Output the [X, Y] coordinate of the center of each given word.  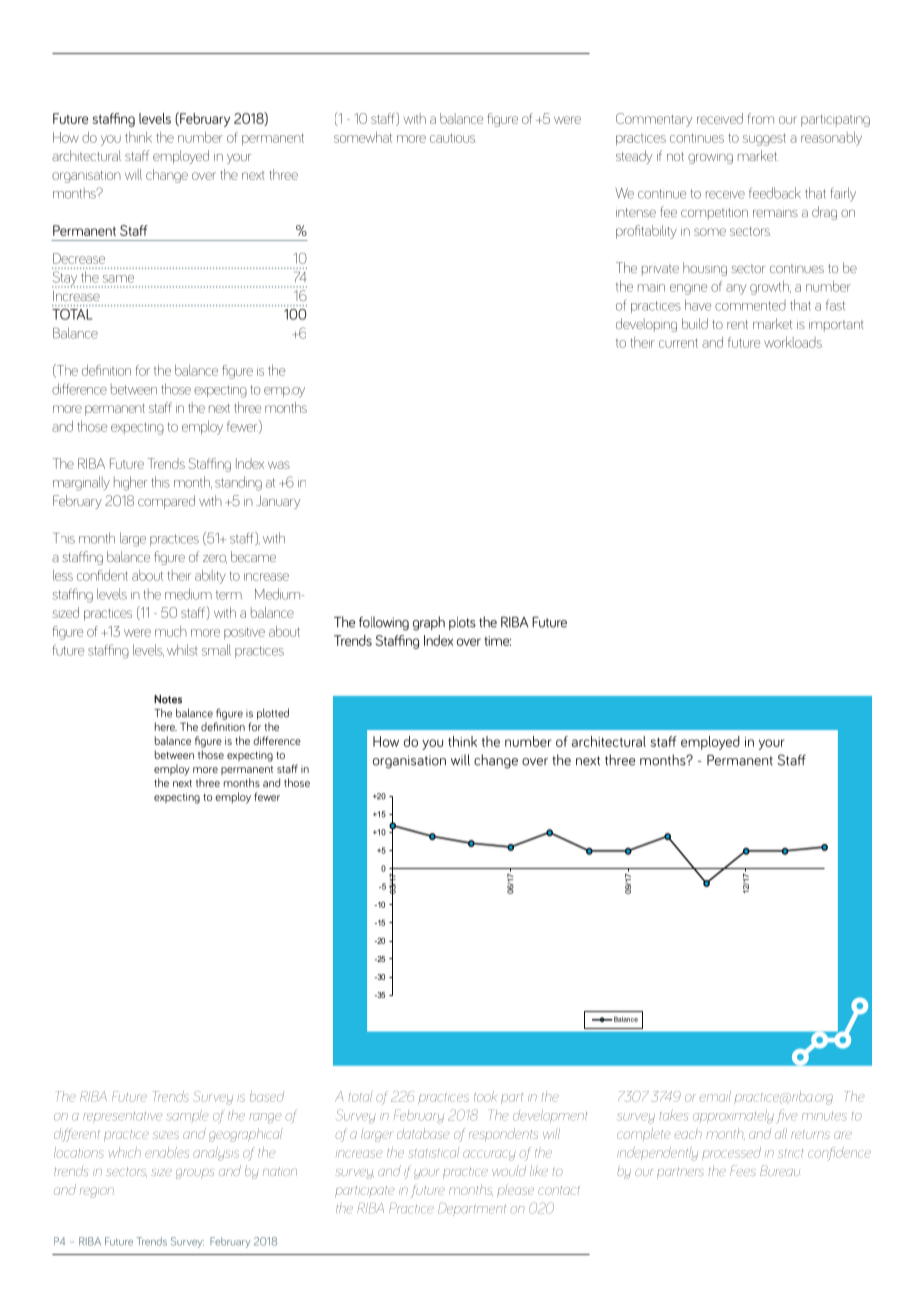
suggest [764, 139]
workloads [793, 342]
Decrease [79, 258]
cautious [452, 138]
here [166, 726]
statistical [434, 1153]
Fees [743, 1170]
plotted [273, 714]
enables [167, 1152]
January [278, 502]
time [497, 641]
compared [166, 502]
